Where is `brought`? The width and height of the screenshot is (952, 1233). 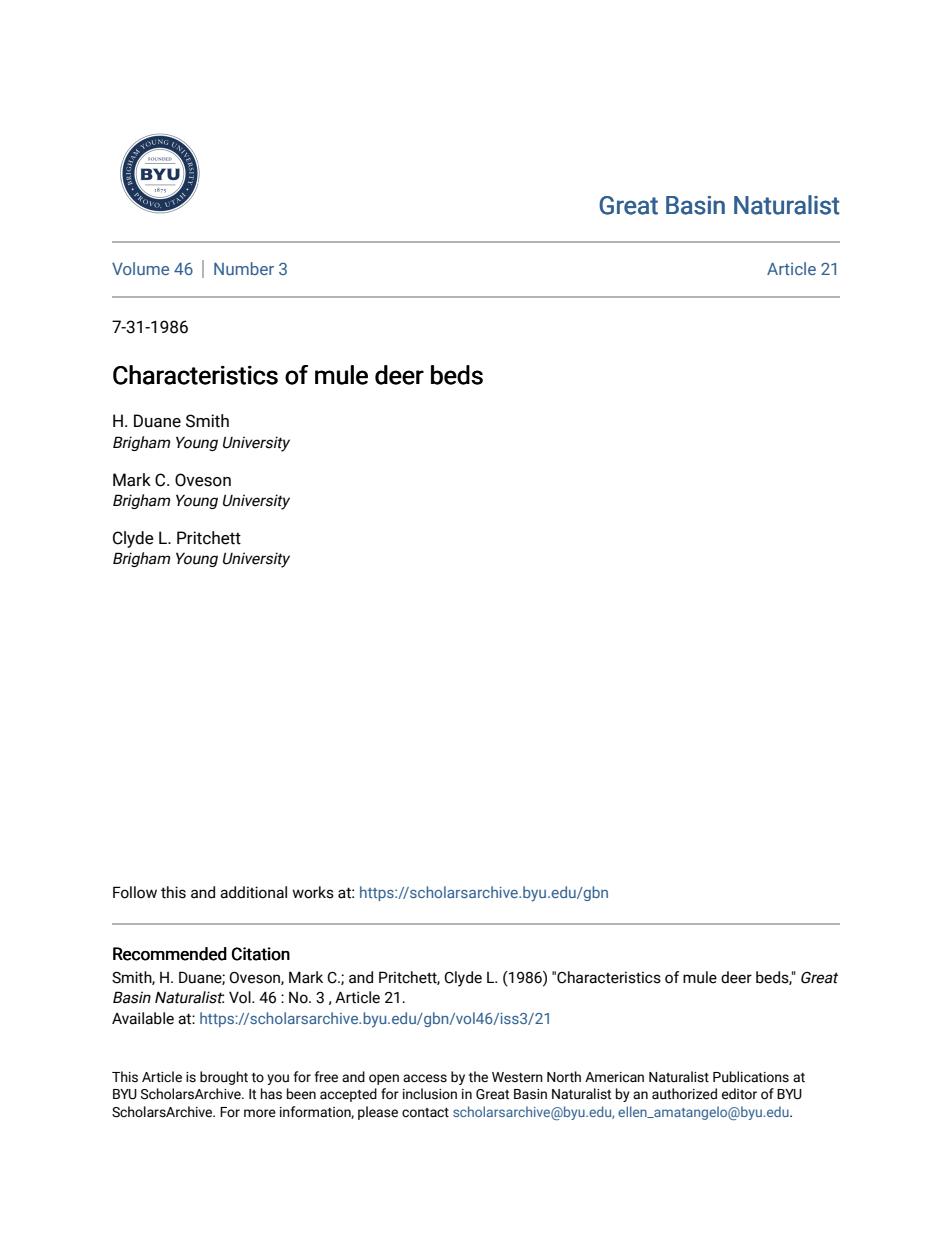
brought is located at coordinates (224, 1078).
